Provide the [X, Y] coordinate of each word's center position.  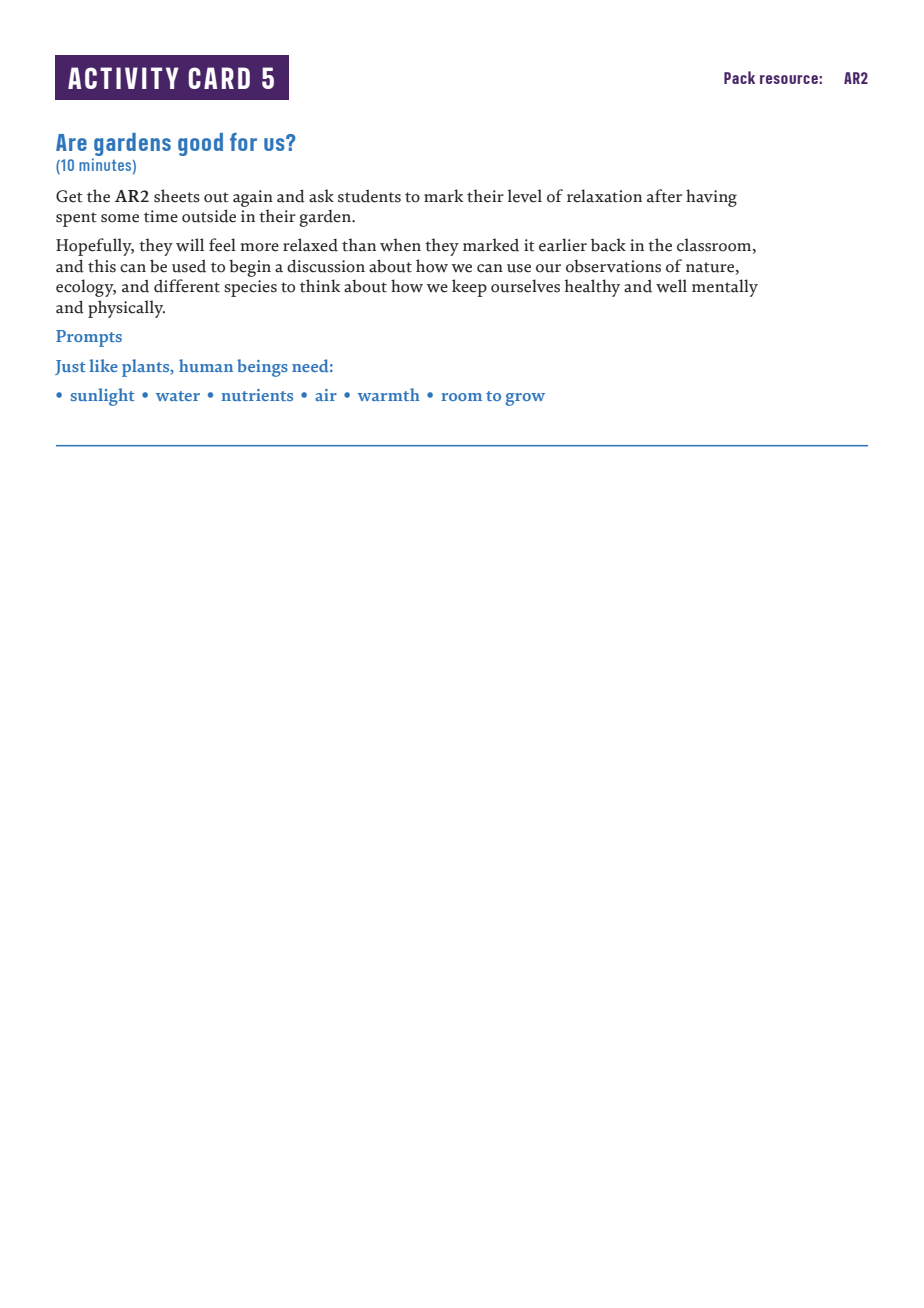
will [190, 244]
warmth [389, 394]
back [608, 245]
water [178, 396]
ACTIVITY [123, 78]
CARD [219, 78]
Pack [739, 77]
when [400, 245]
